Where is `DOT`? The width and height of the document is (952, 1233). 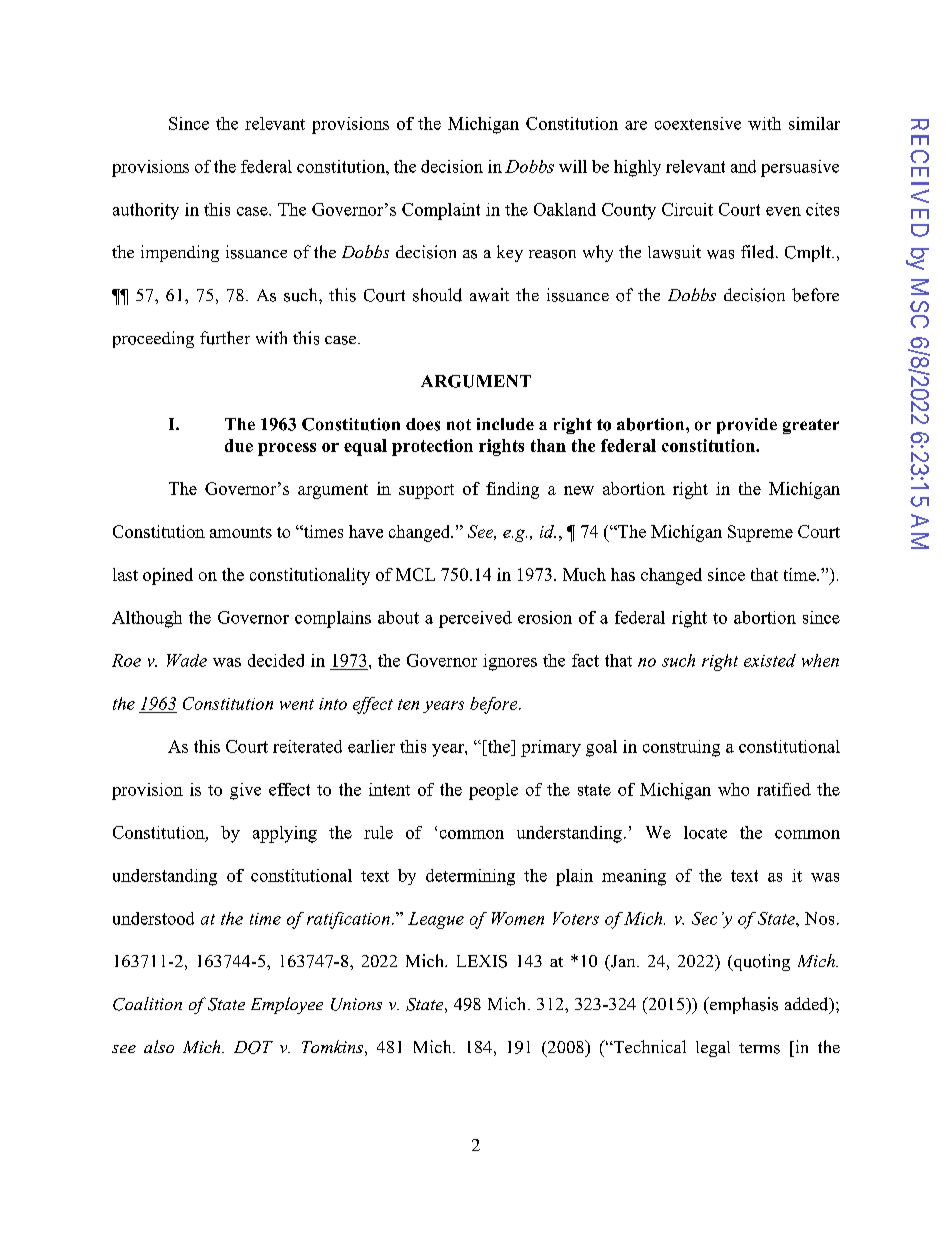
DOT is located at coordinates (253, 1047).
